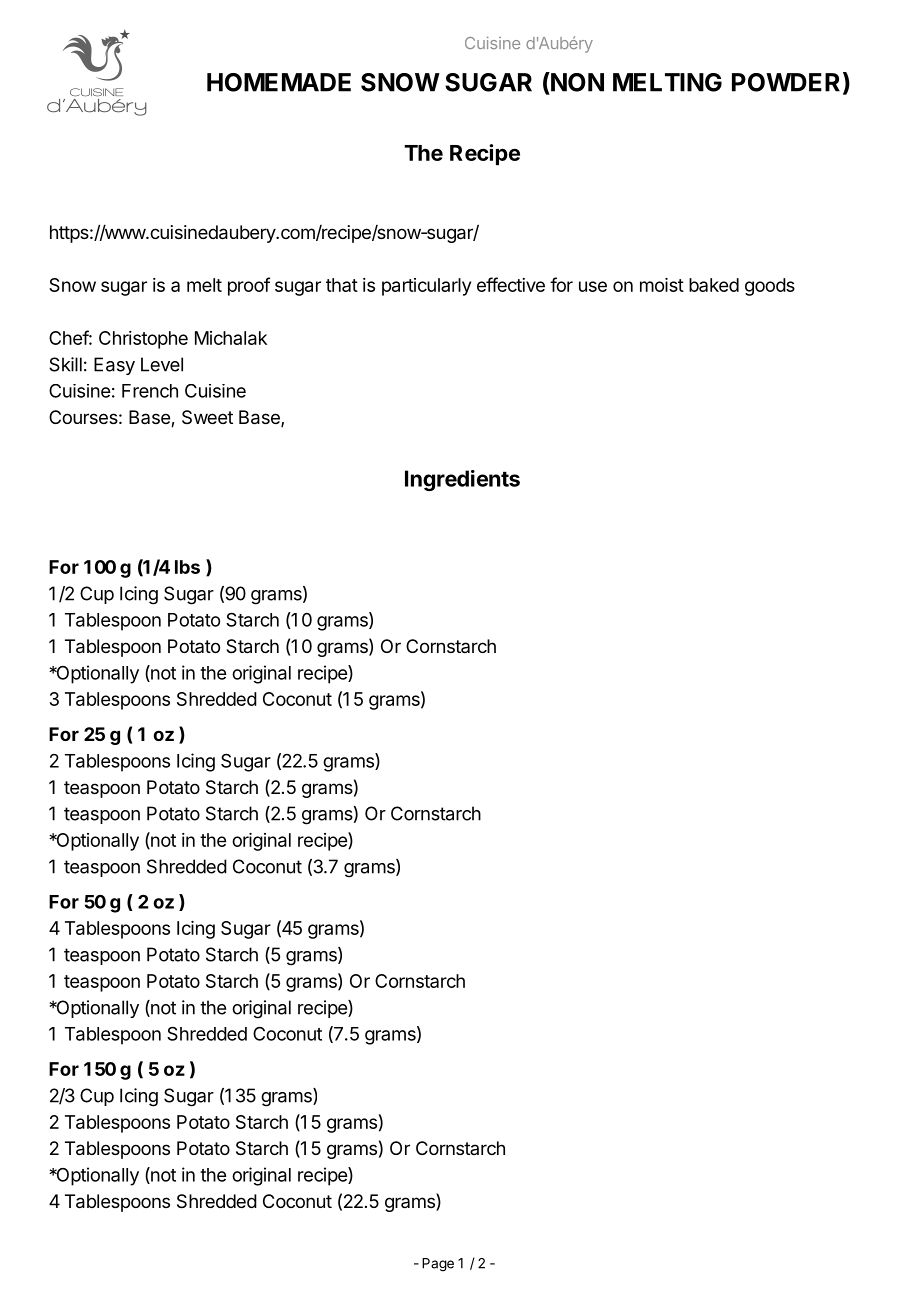 Image resolution: width=924 pixels, height=1308 pixels. What do you see at coordinates (279, 82) in the image?
I see `HOMEMADE` at bounding box center [279, 82].
